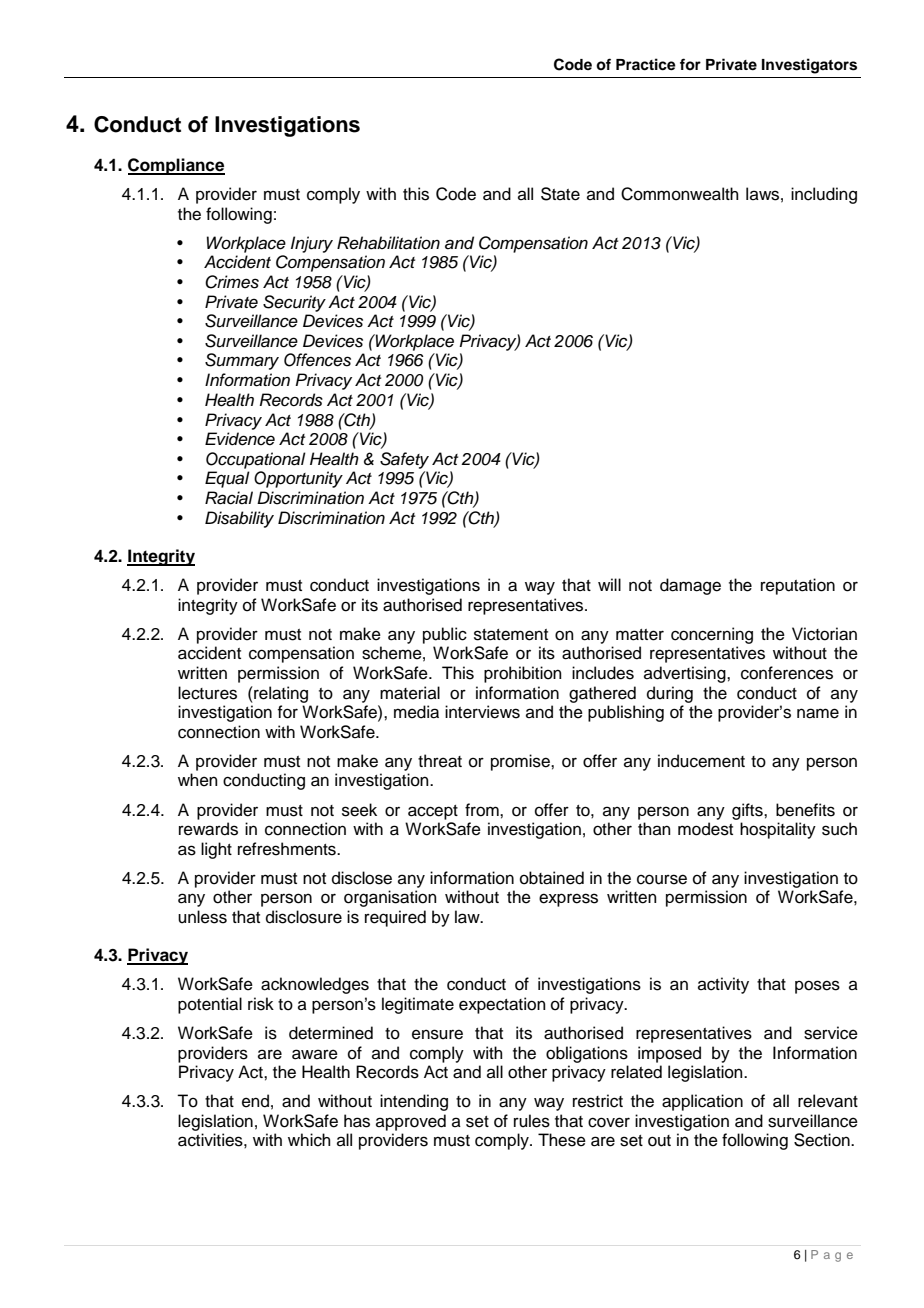  What do you see at coordinates (809, 66) in the image?
I see `Investigators` at bounding box center [809, 66].
